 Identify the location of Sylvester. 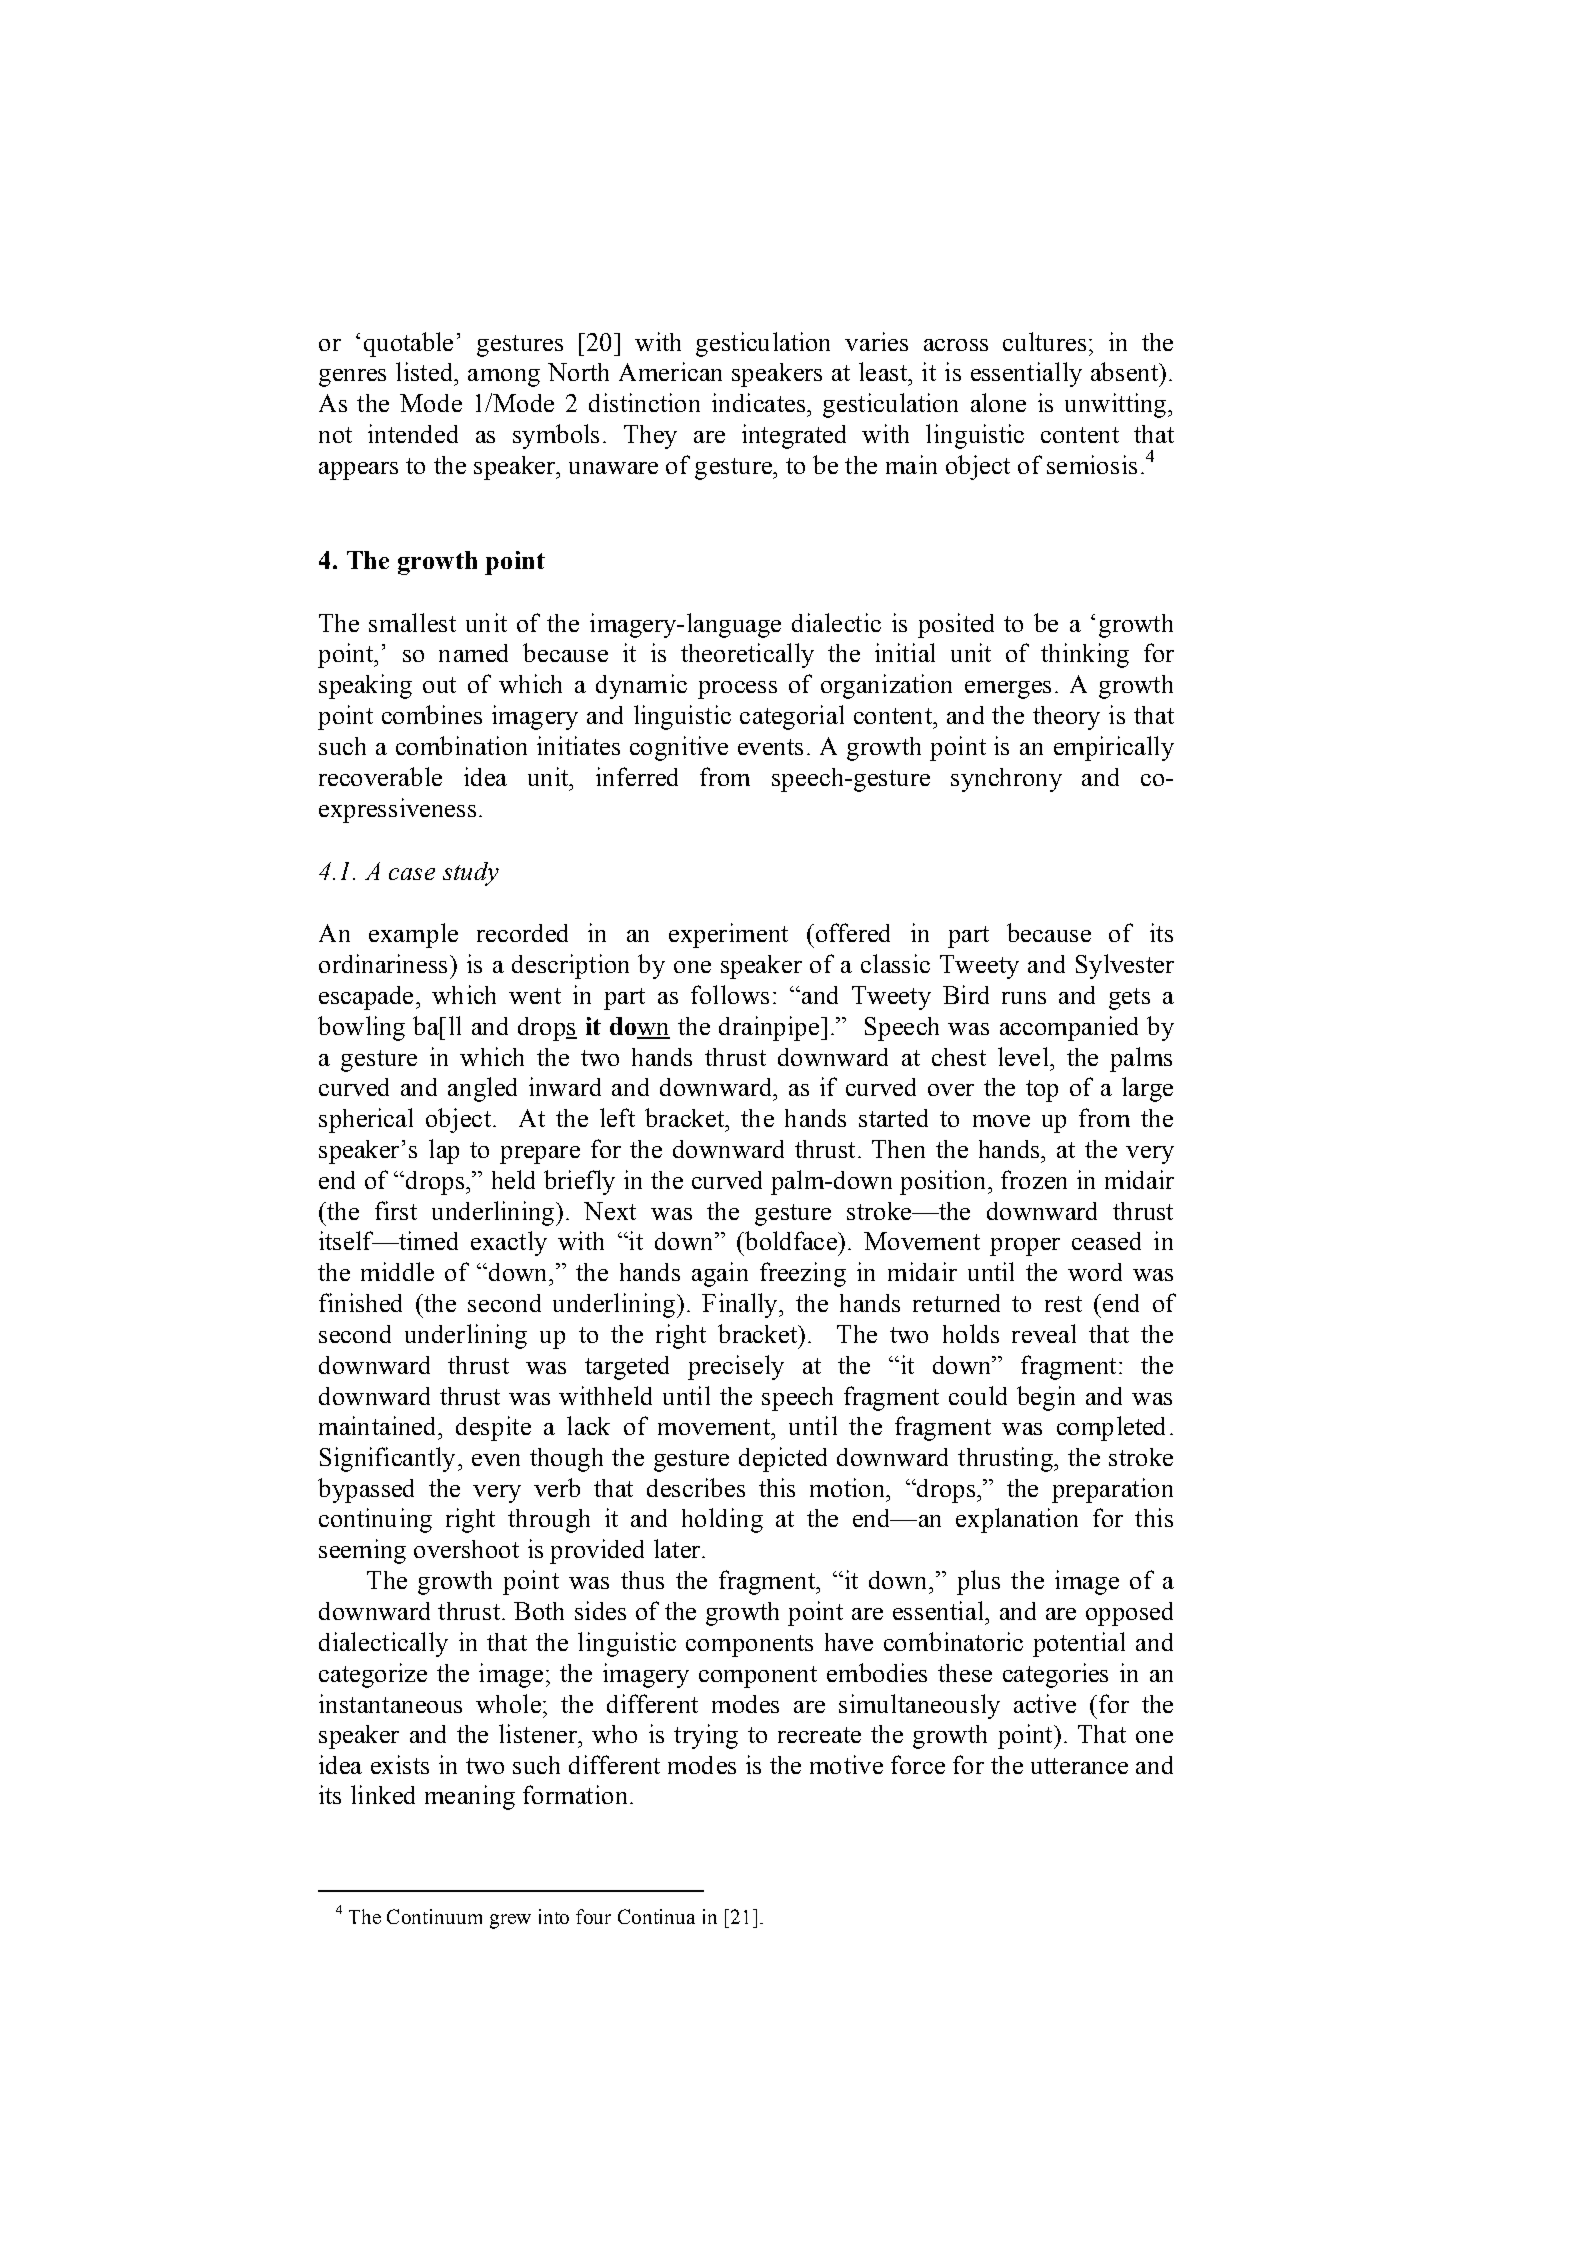
(1125, 966).
